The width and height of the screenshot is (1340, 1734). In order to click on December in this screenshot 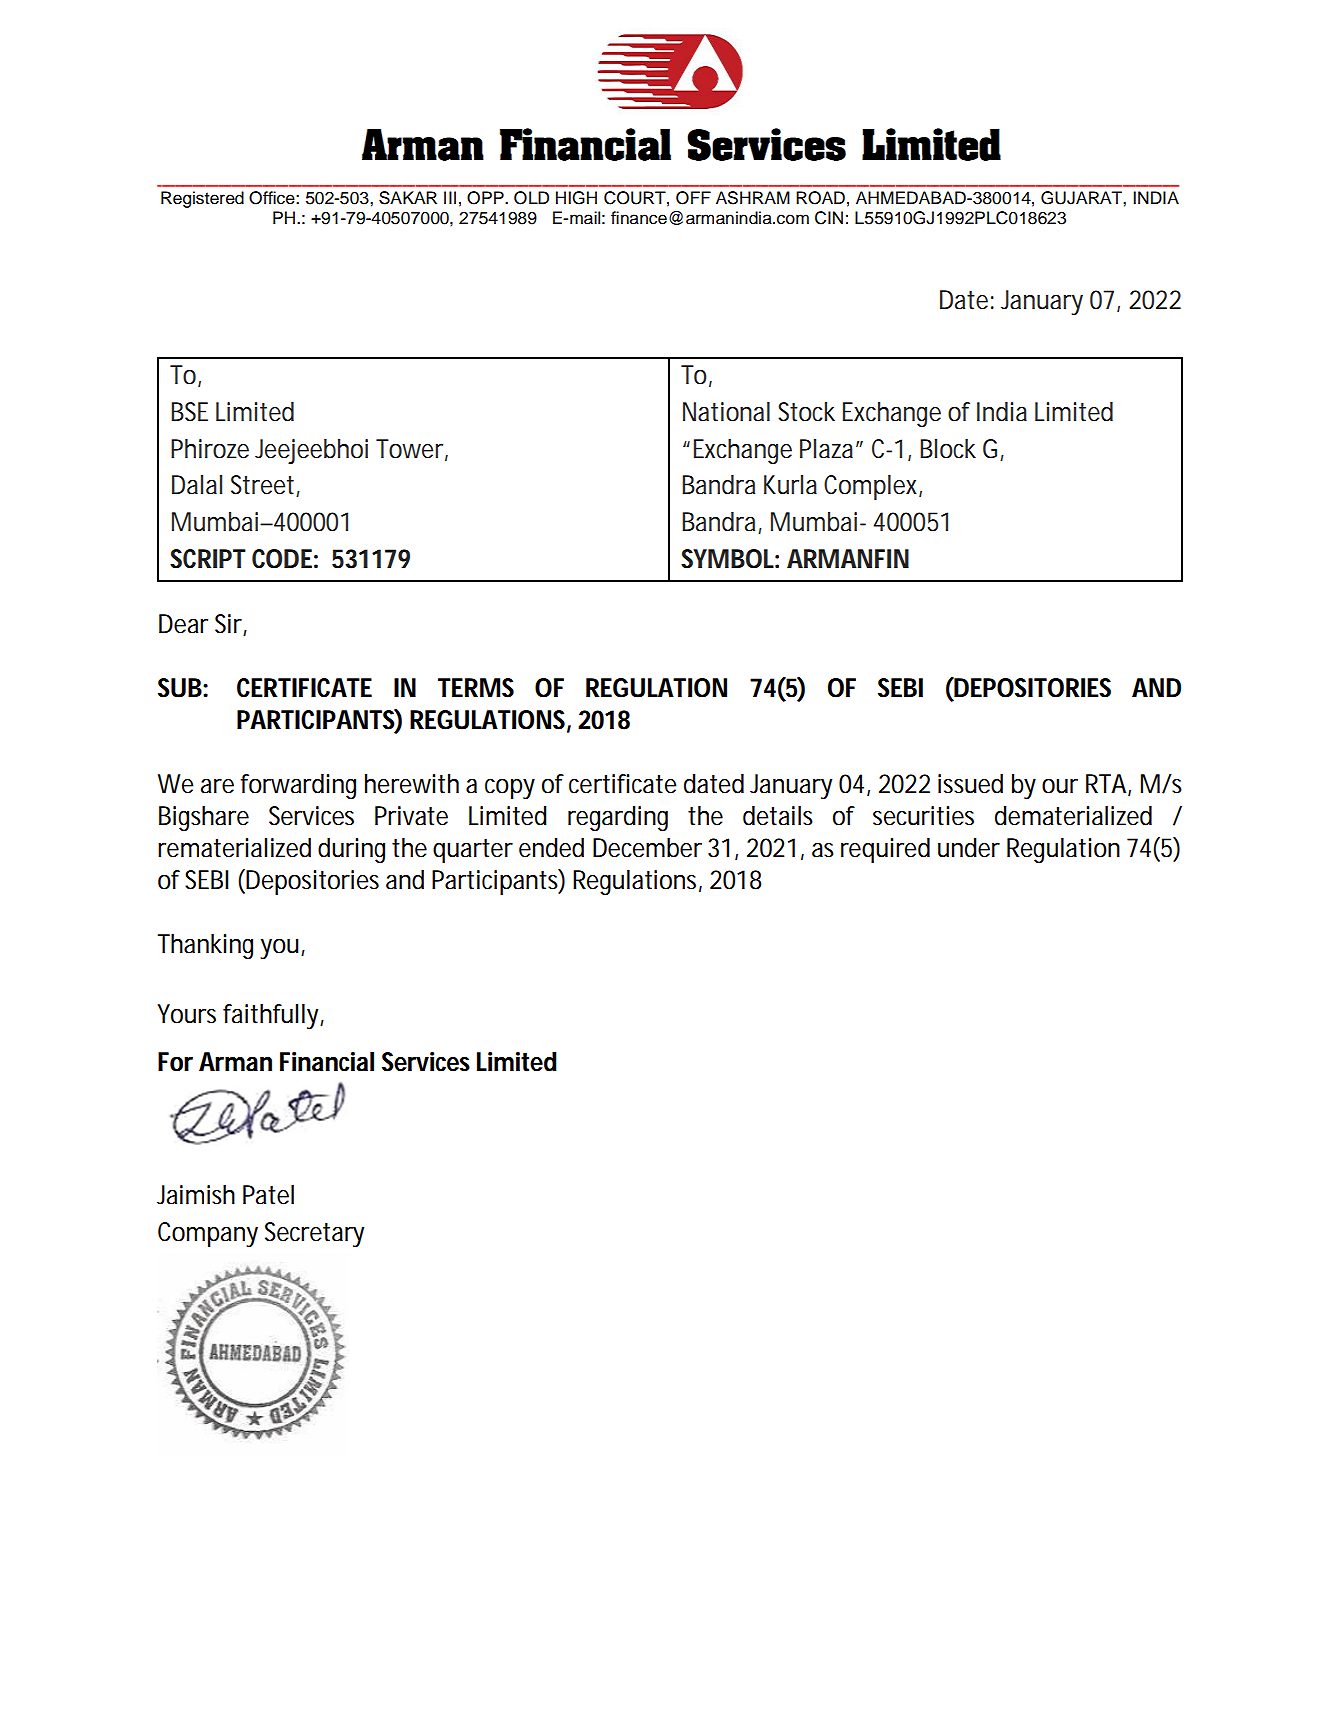, I will do `click(647, 848)`.
